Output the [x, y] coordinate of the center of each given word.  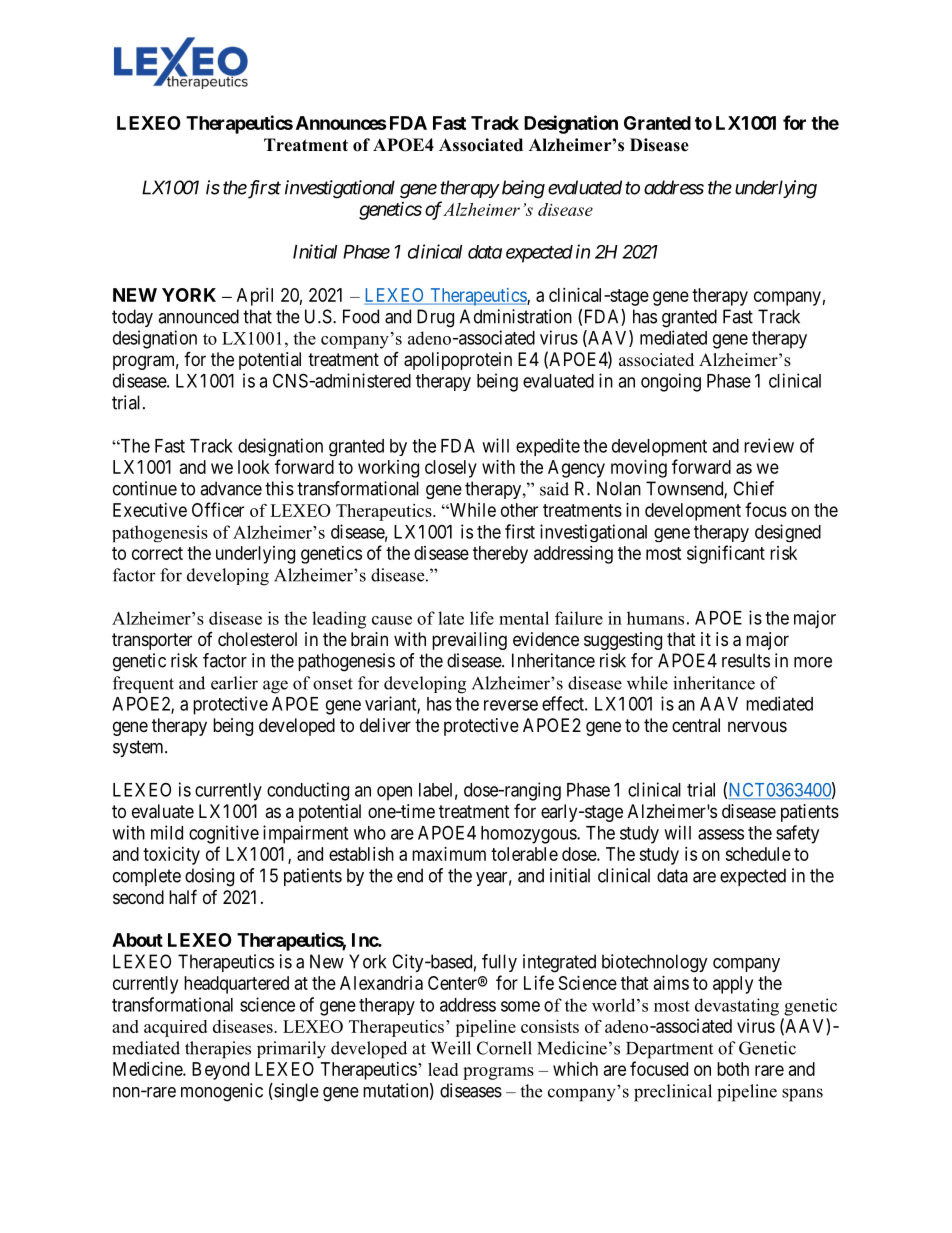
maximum [449, 854]
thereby [500, 555]
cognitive [224, 834]
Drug [435, 318]
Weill [451, 1048]
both [733, 1069]
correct [157, 553]
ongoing [671, 382]
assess [721, 834]
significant [726, 554]
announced [198, 316]
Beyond [220, 1071]
